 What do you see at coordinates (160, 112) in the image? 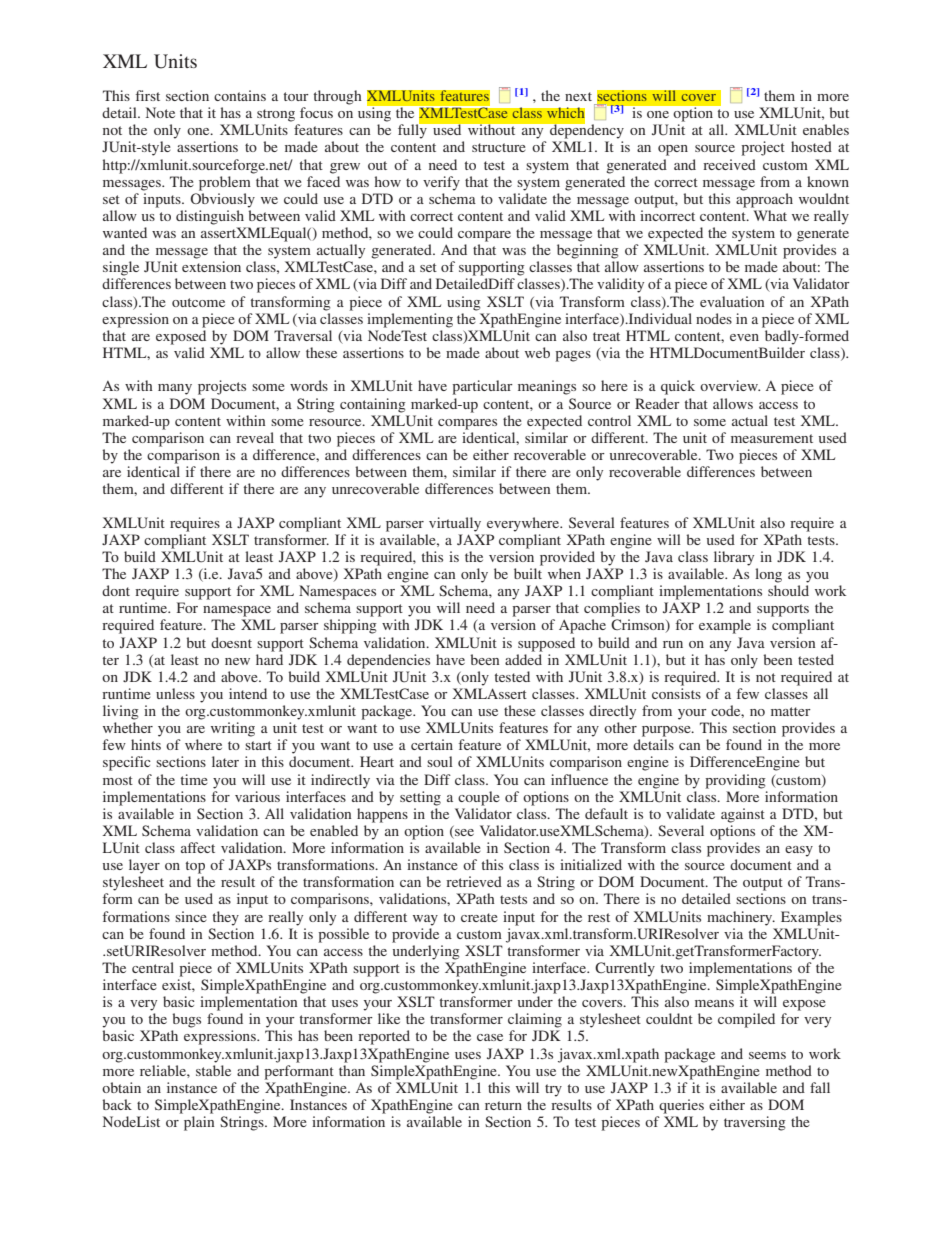
I see `Note` at bounding box center [160, 112].
